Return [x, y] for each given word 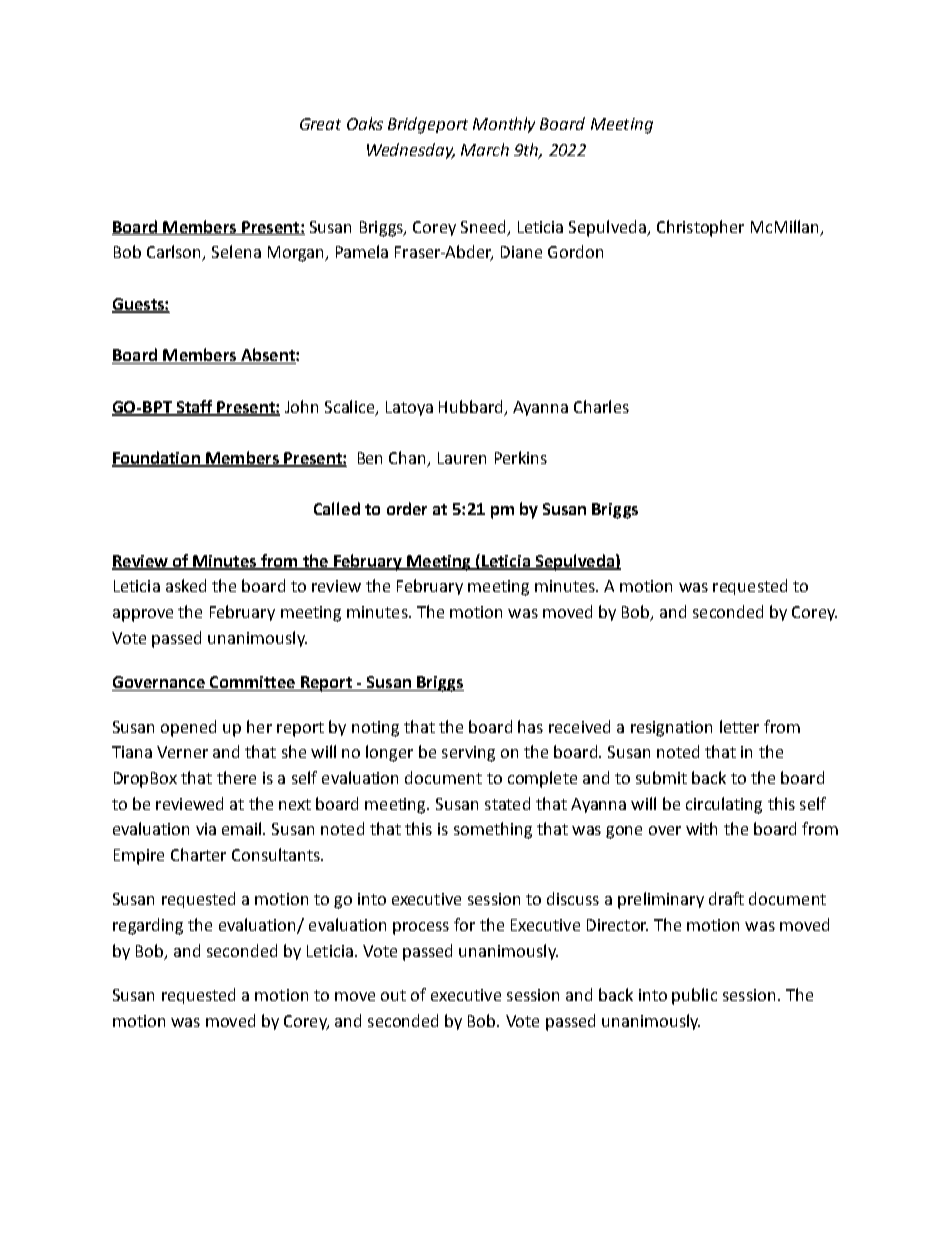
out [393, 995]
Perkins [521, 457]
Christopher [700, 228]
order [407, 508]
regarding [148, 926]
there [236, 777]
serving [468, 754]
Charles [601, 406]
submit [661, 777]
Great [320, 124]
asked [186, 585]
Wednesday [411, 151]
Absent [267, 356]
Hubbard [470, 406]
